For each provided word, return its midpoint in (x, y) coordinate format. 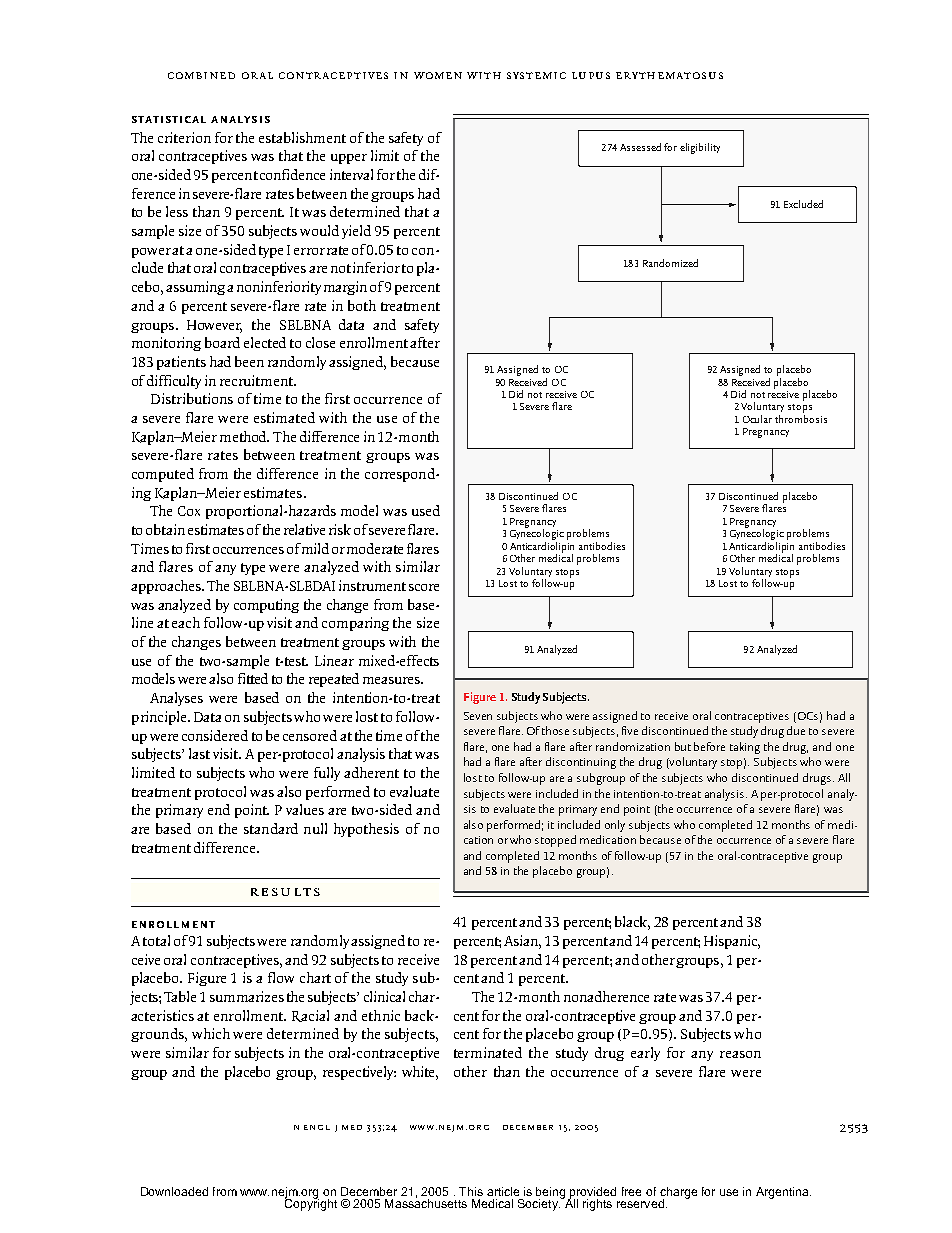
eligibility (700, 148)
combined (201, 75)
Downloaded (174, 1191)
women (438, 75)
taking (745, 748)
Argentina (783, 1193)
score (424, 587)
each (186, 622)
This (471, 1191)
